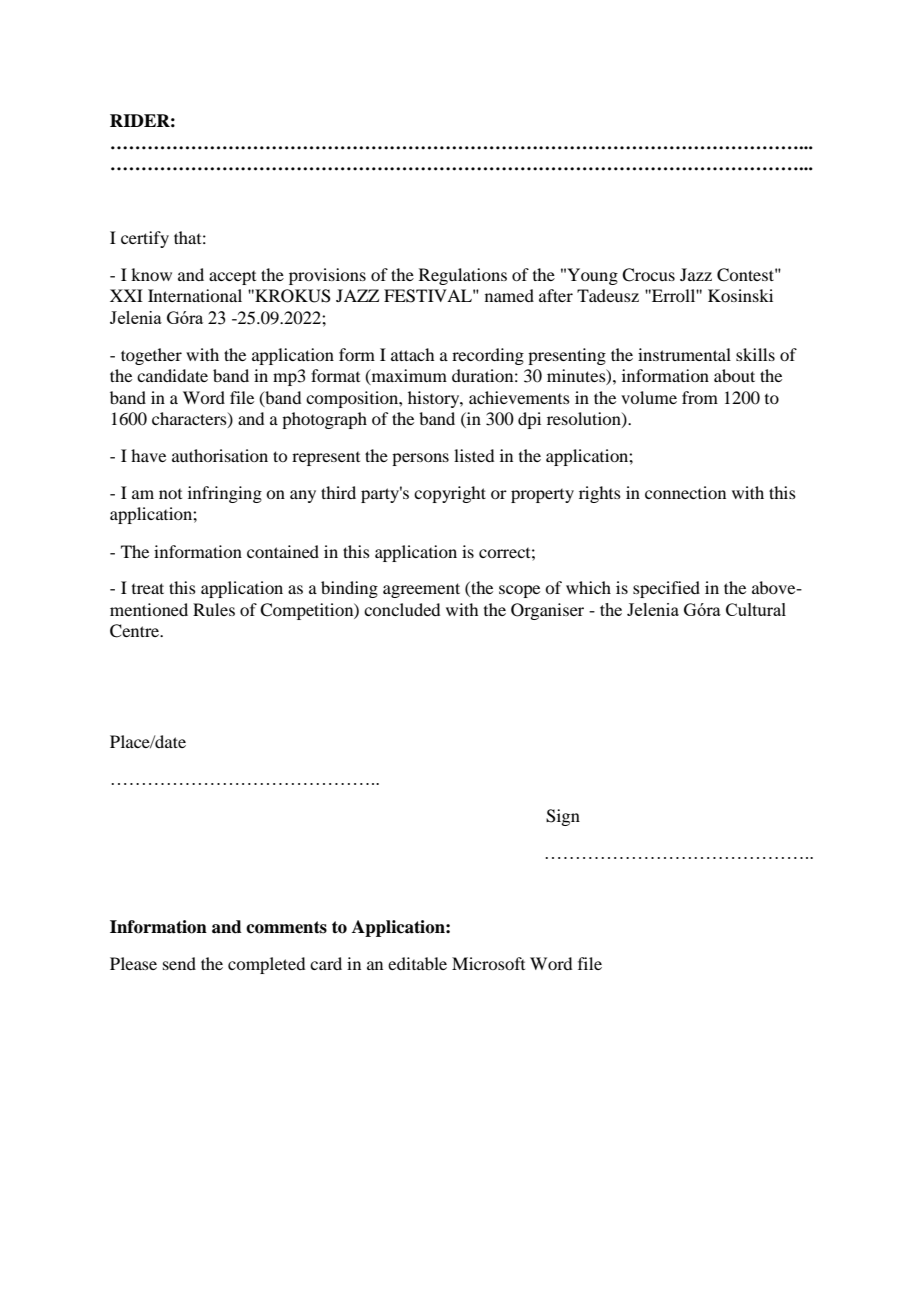 The image size is (924, 1308). Describe the element at coordinates (463, 276) in the document. I see `Regulations` at that location.
